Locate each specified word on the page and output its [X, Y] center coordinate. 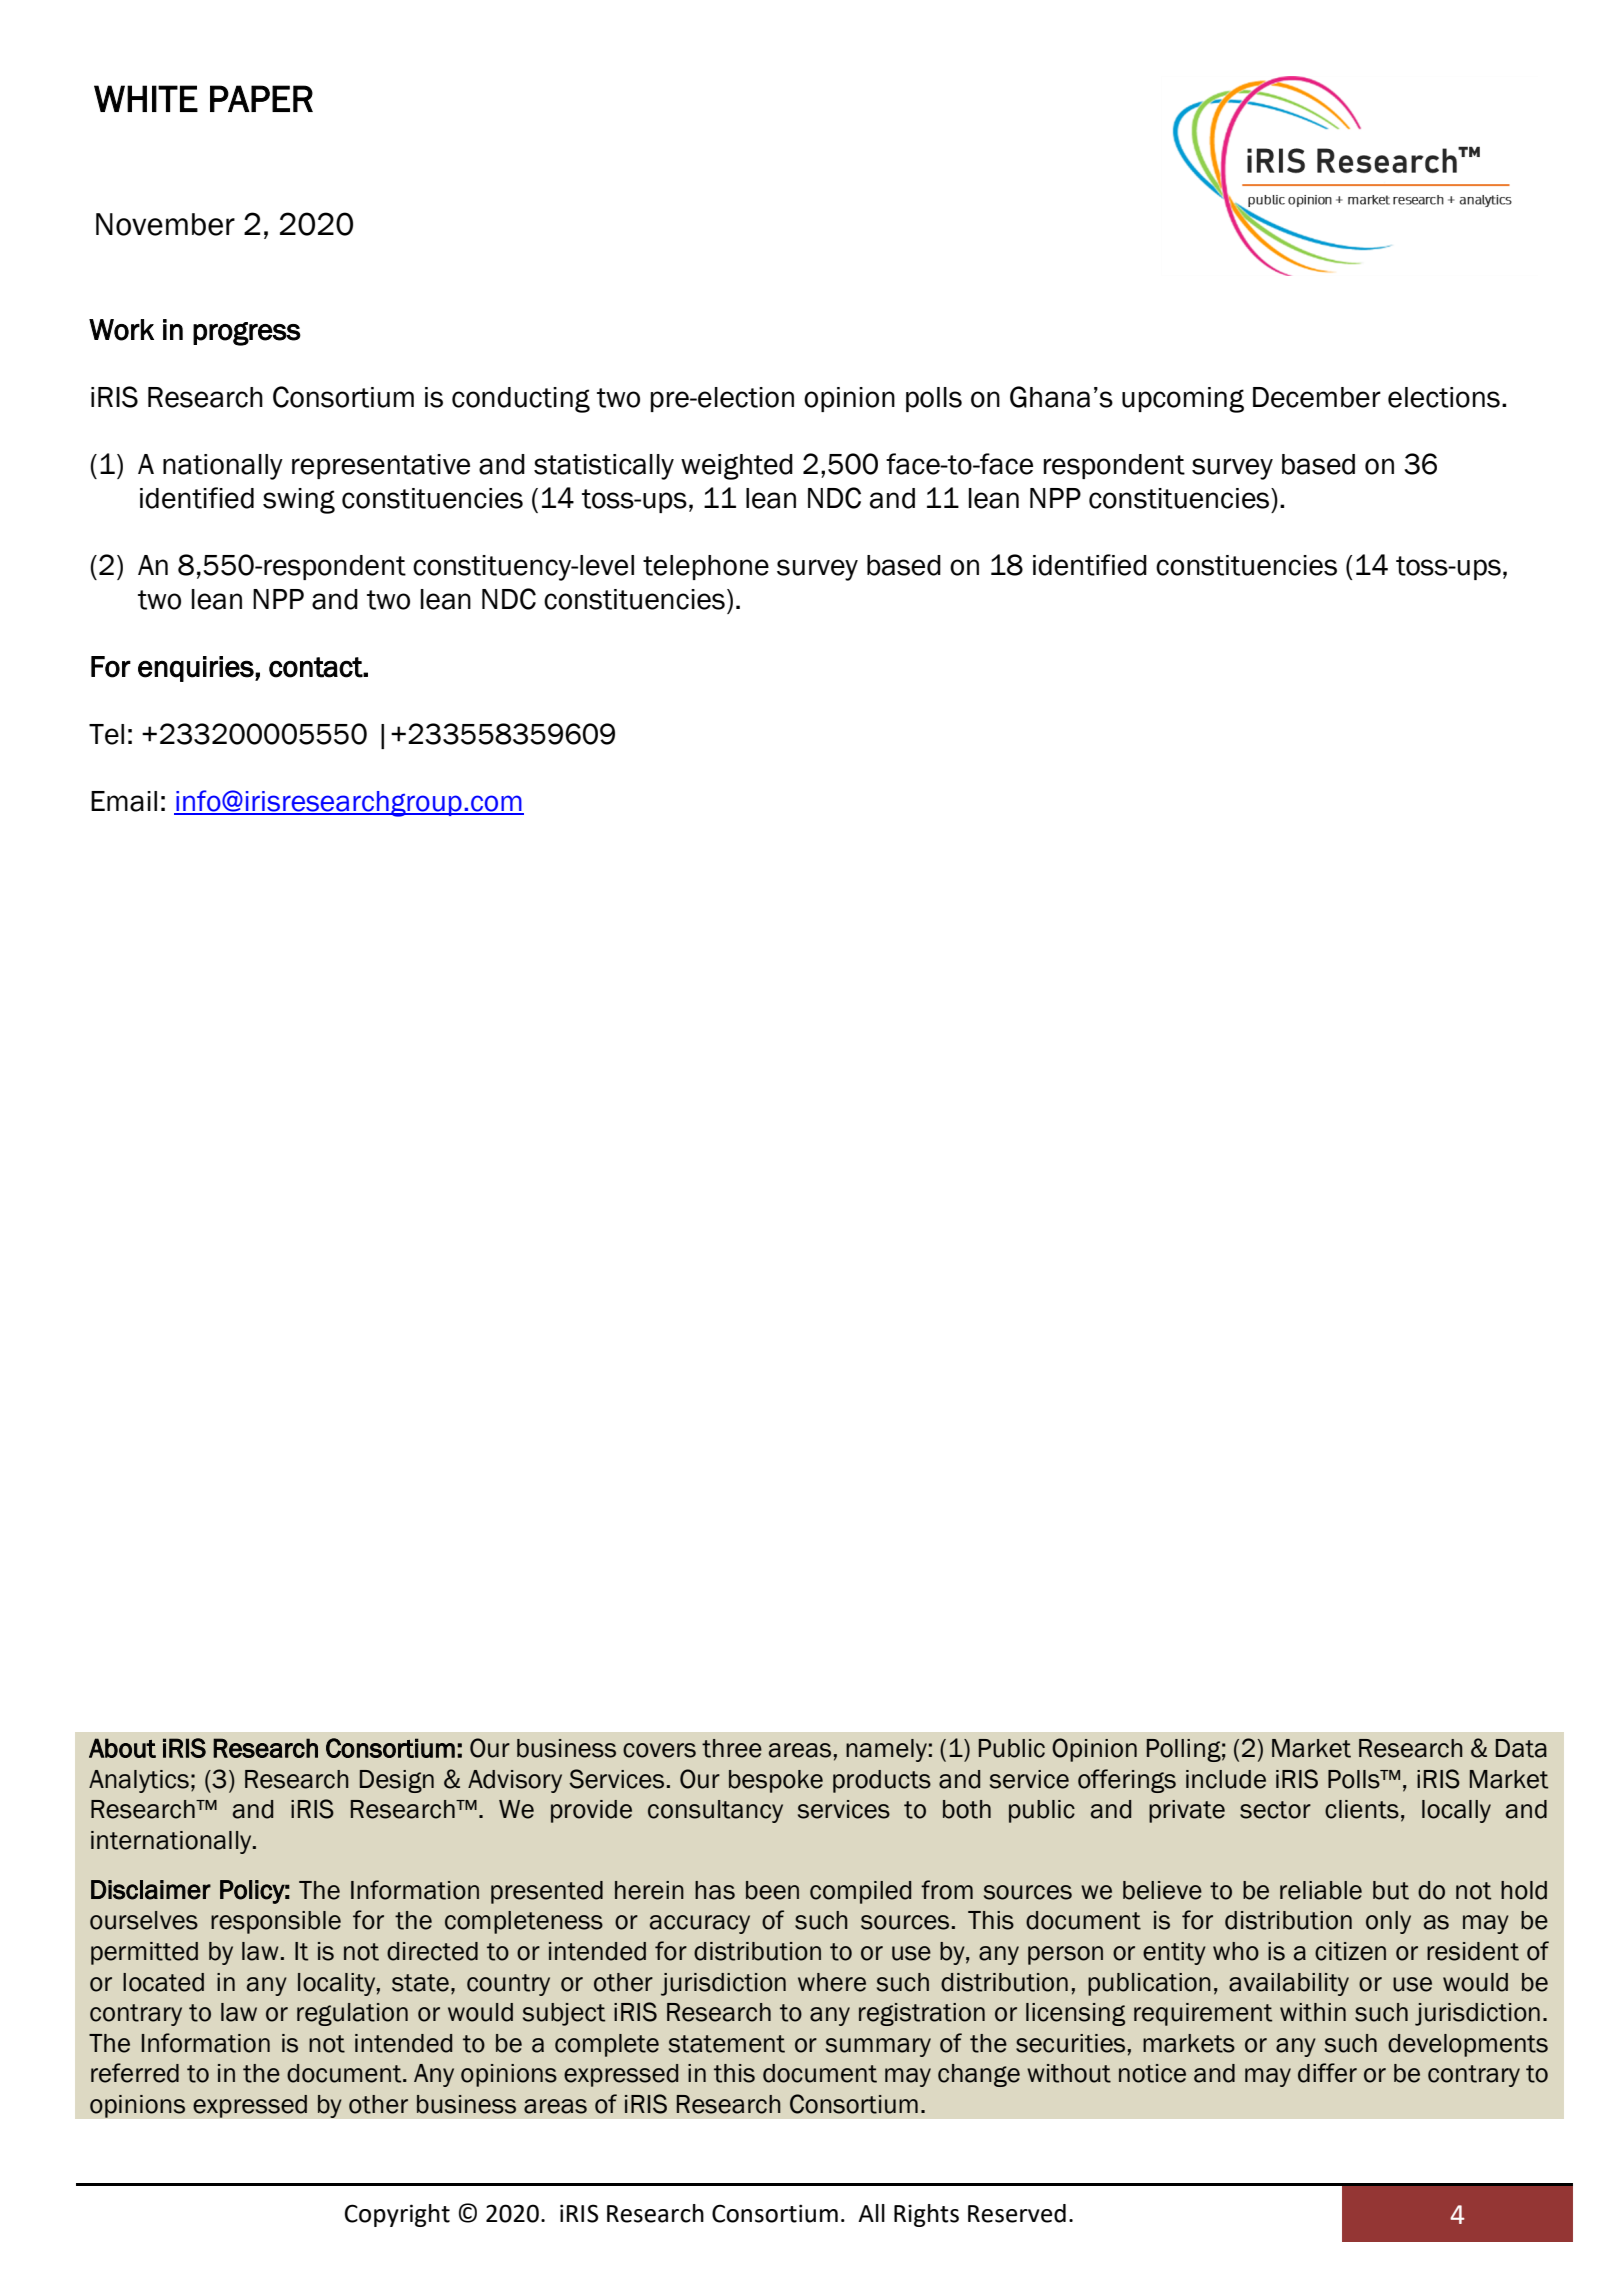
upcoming [1183, 400]
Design [397, 1781]
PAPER [261, 98]
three [732, 1748]
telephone [706, 567]
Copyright [397, 2215]
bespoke [776, 1781]
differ [1327, 2073]
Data [1521, 1748]
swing [299, 501]
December [1317, 397]
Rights [926, 2215]
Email [124, 801]
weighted [737, 467]
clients [1362, 1809]
